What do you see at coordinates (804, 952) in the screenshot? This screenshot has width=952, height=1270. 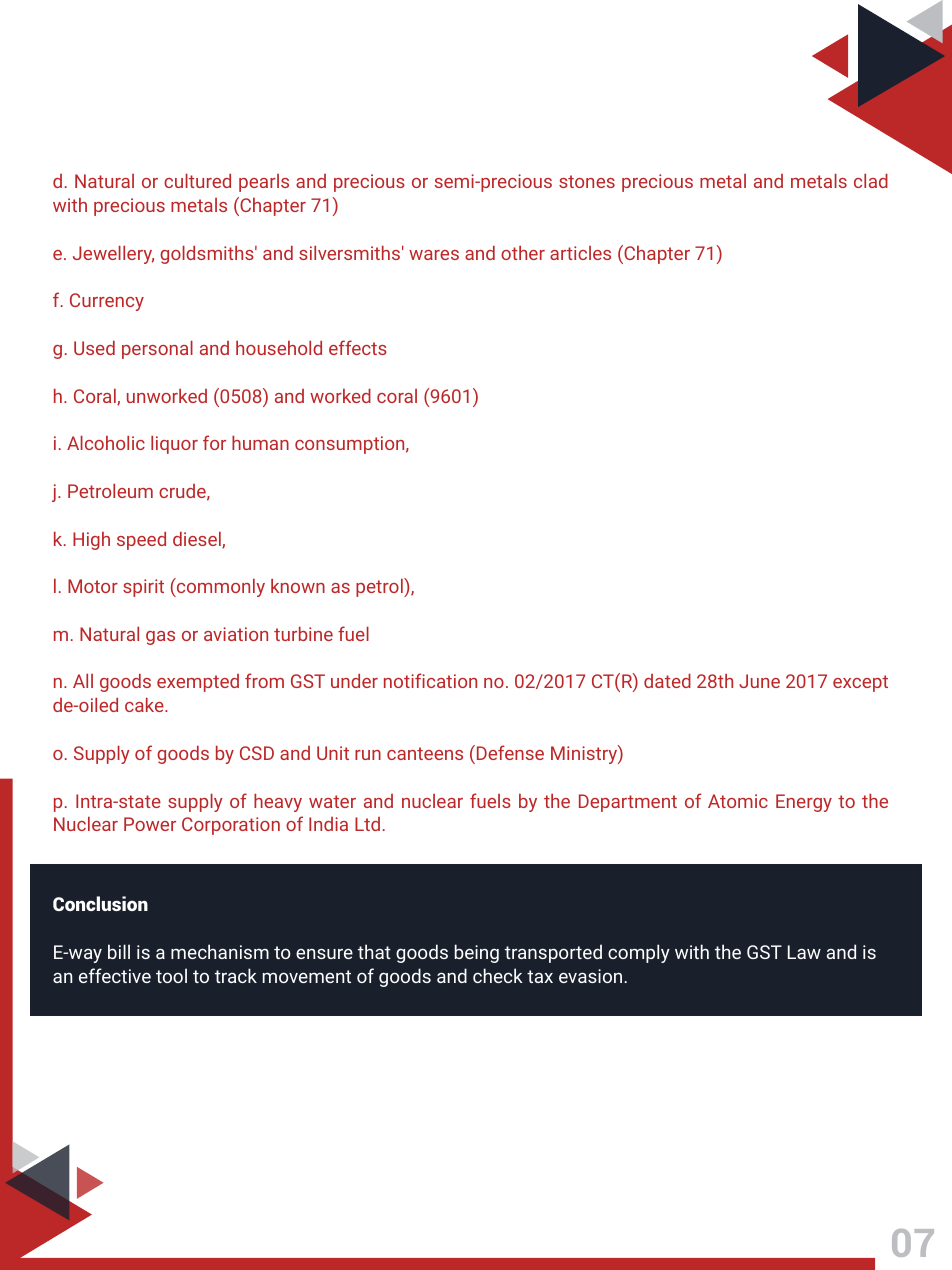 I see `Law` at bounding box center [804, 952].
